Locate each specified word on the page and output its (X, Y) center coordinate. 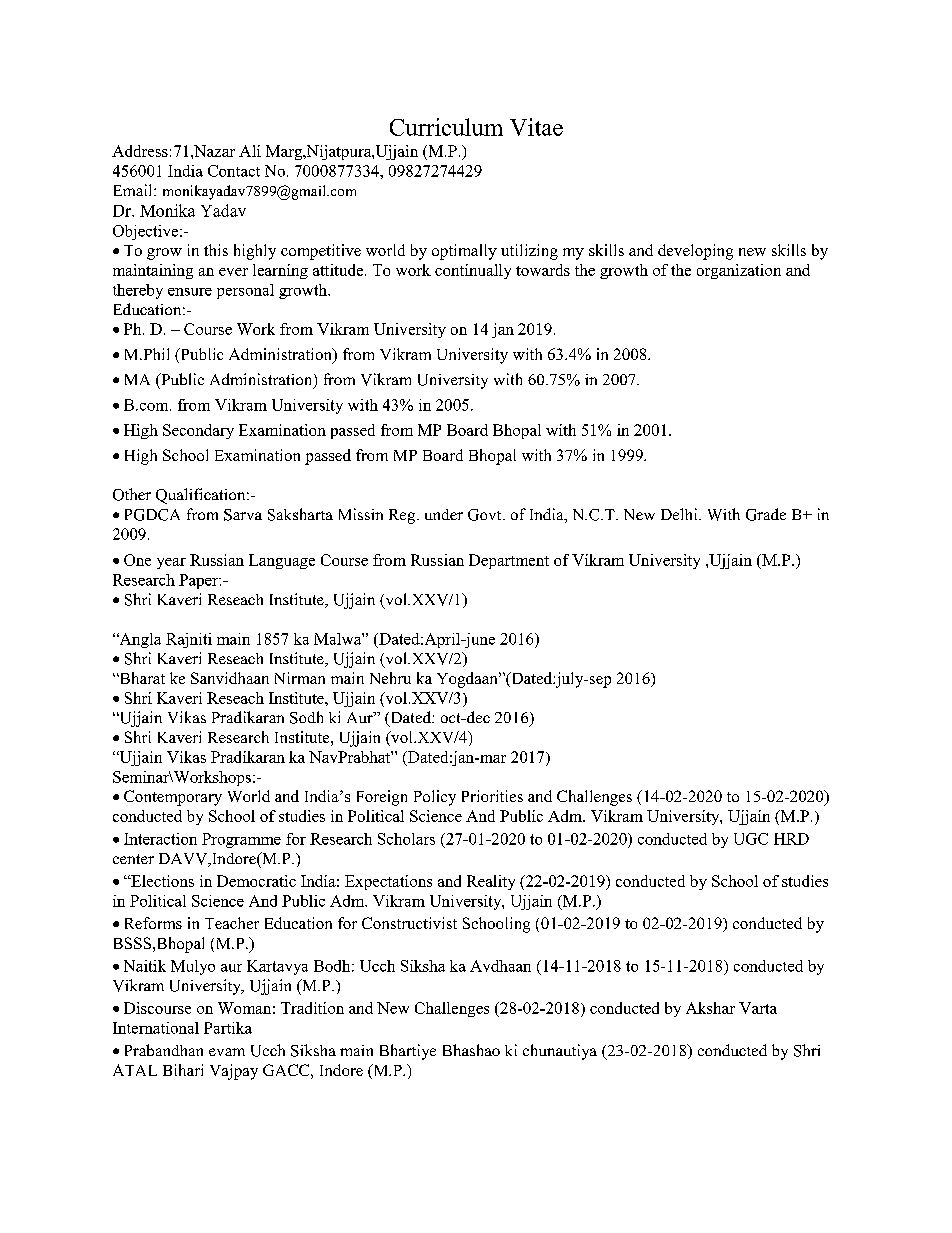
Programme (241, 840)
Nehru (390, 678)
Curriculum (446, 127)
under (444, 514)
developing (695, 252)
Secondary (198, 431)
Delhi (680, 514)
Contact (234, 171)
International (156, 1028)
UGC (751, 839)
